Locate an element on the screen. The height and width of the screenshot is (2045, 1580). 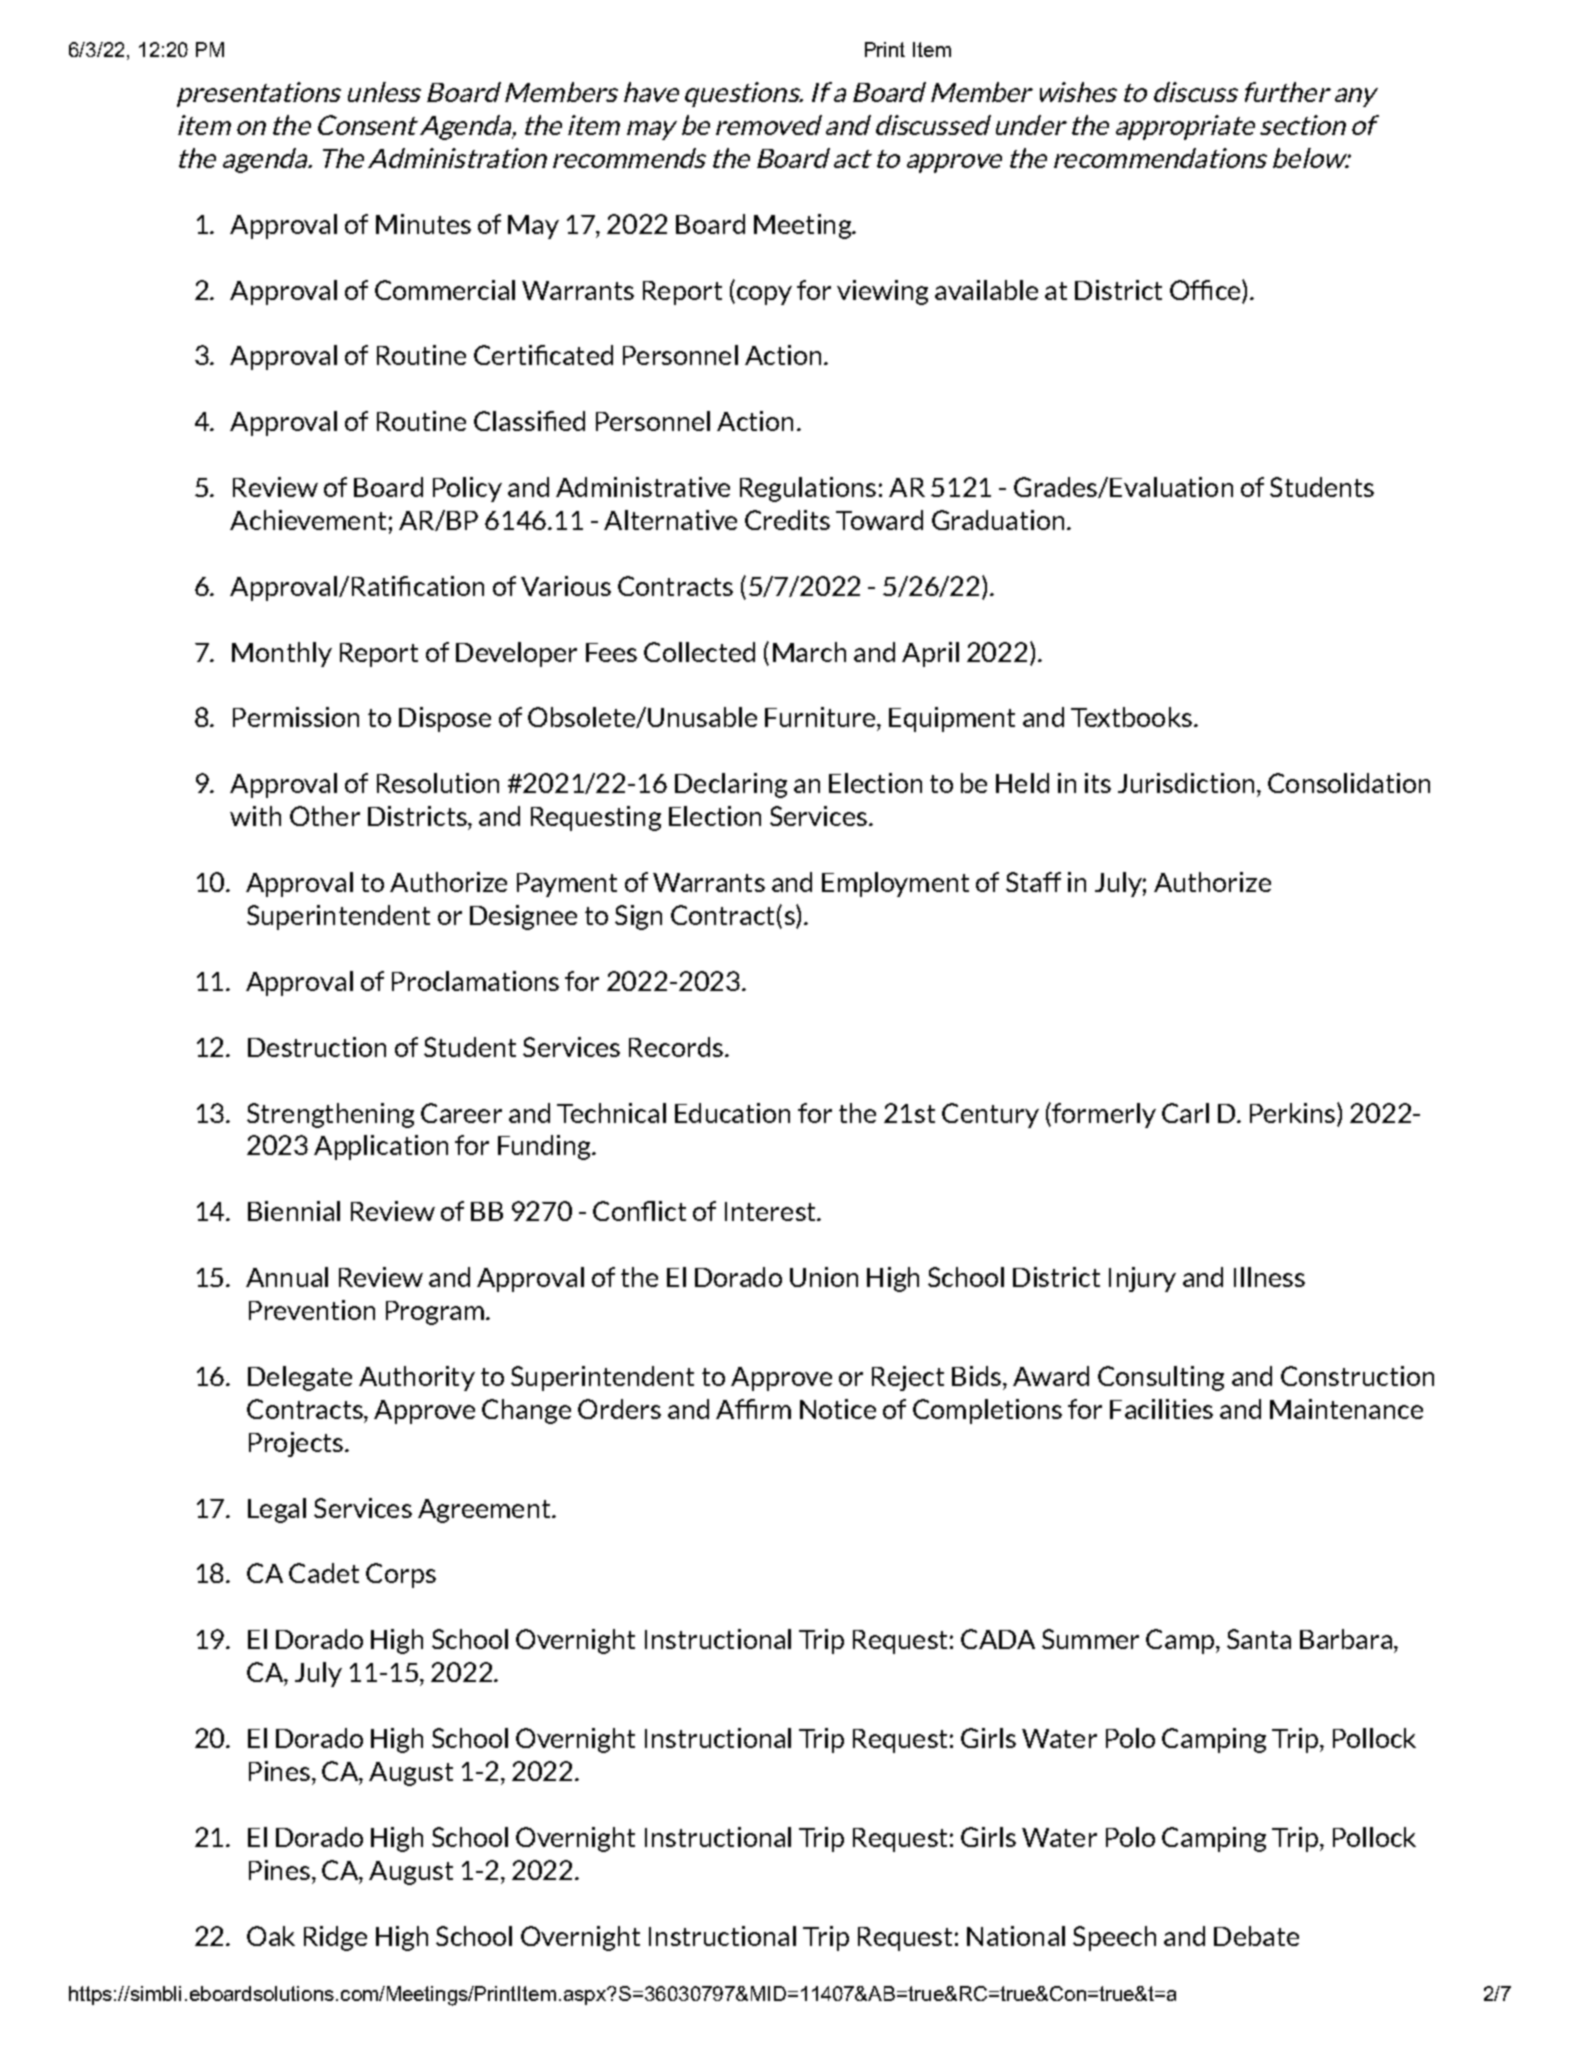
copy is located at coordinates (763, 295).
